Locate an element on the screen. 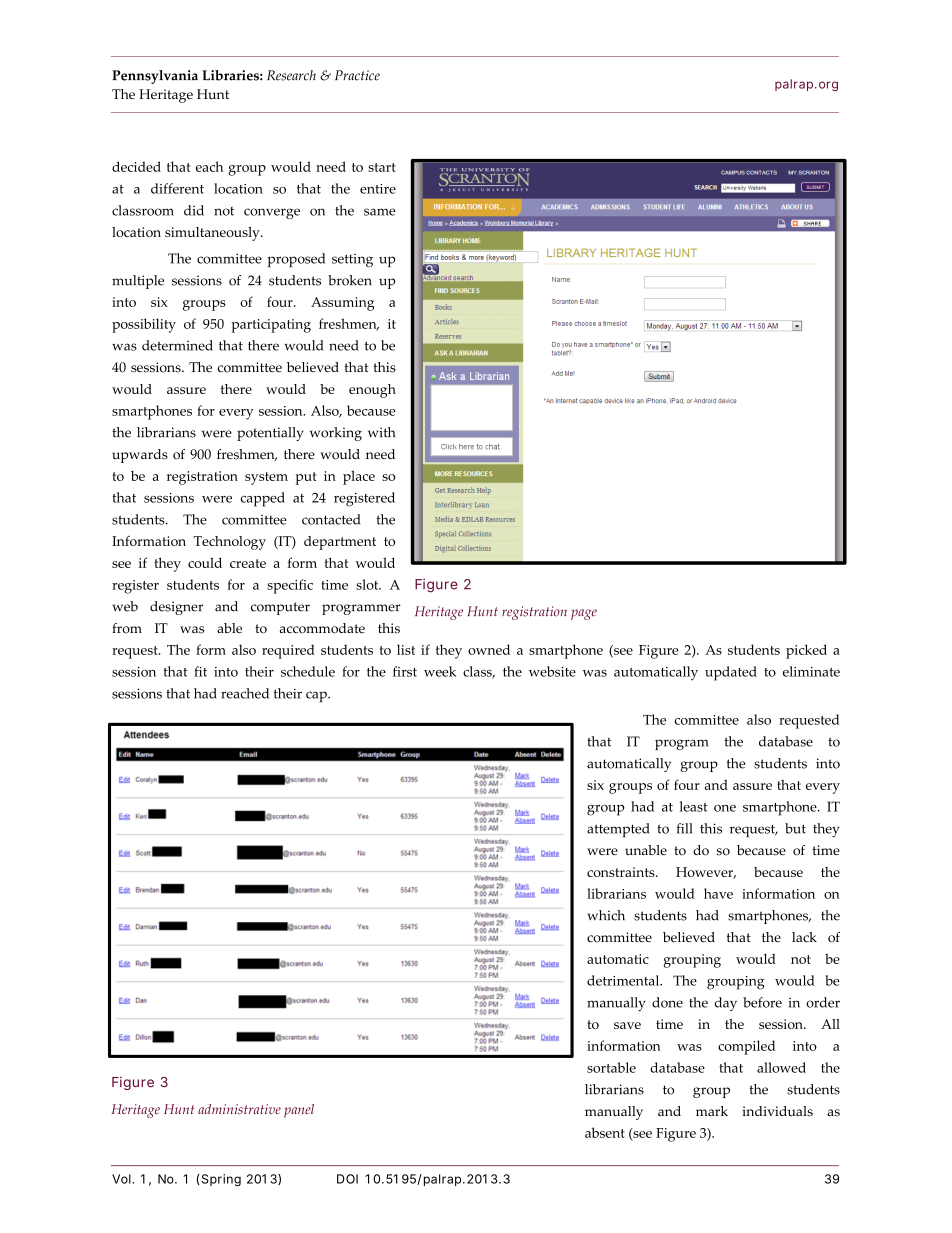 The height and width of the screenshot is (1233, 952). upwards is located at coordinates (140, 456).
